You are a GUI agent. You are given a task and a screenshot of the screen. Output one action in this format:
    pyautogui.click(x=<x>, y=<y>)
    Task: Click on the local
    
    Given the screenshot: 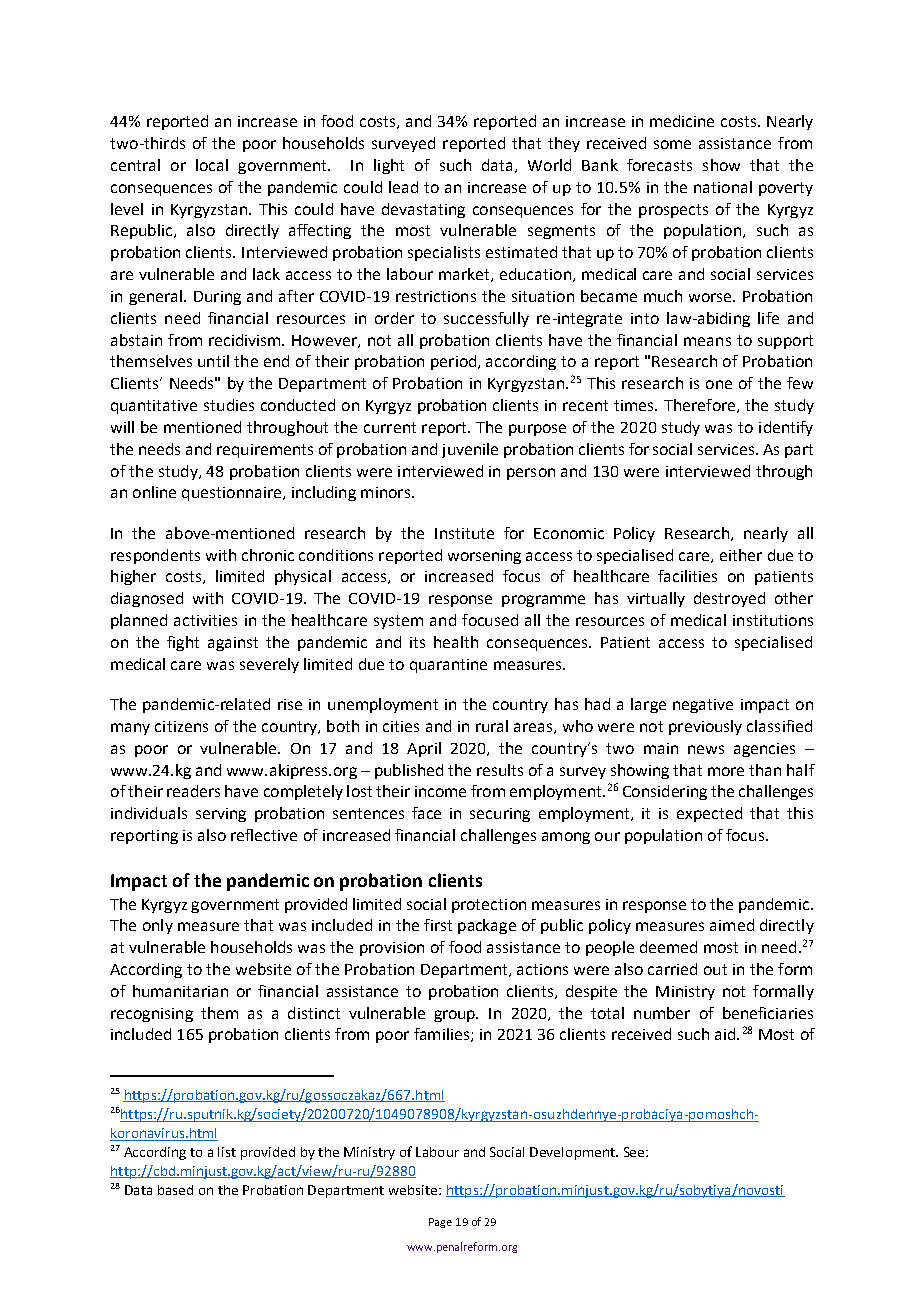 What is the action you would take?
    pyautogui.click(x=212, y=165)
